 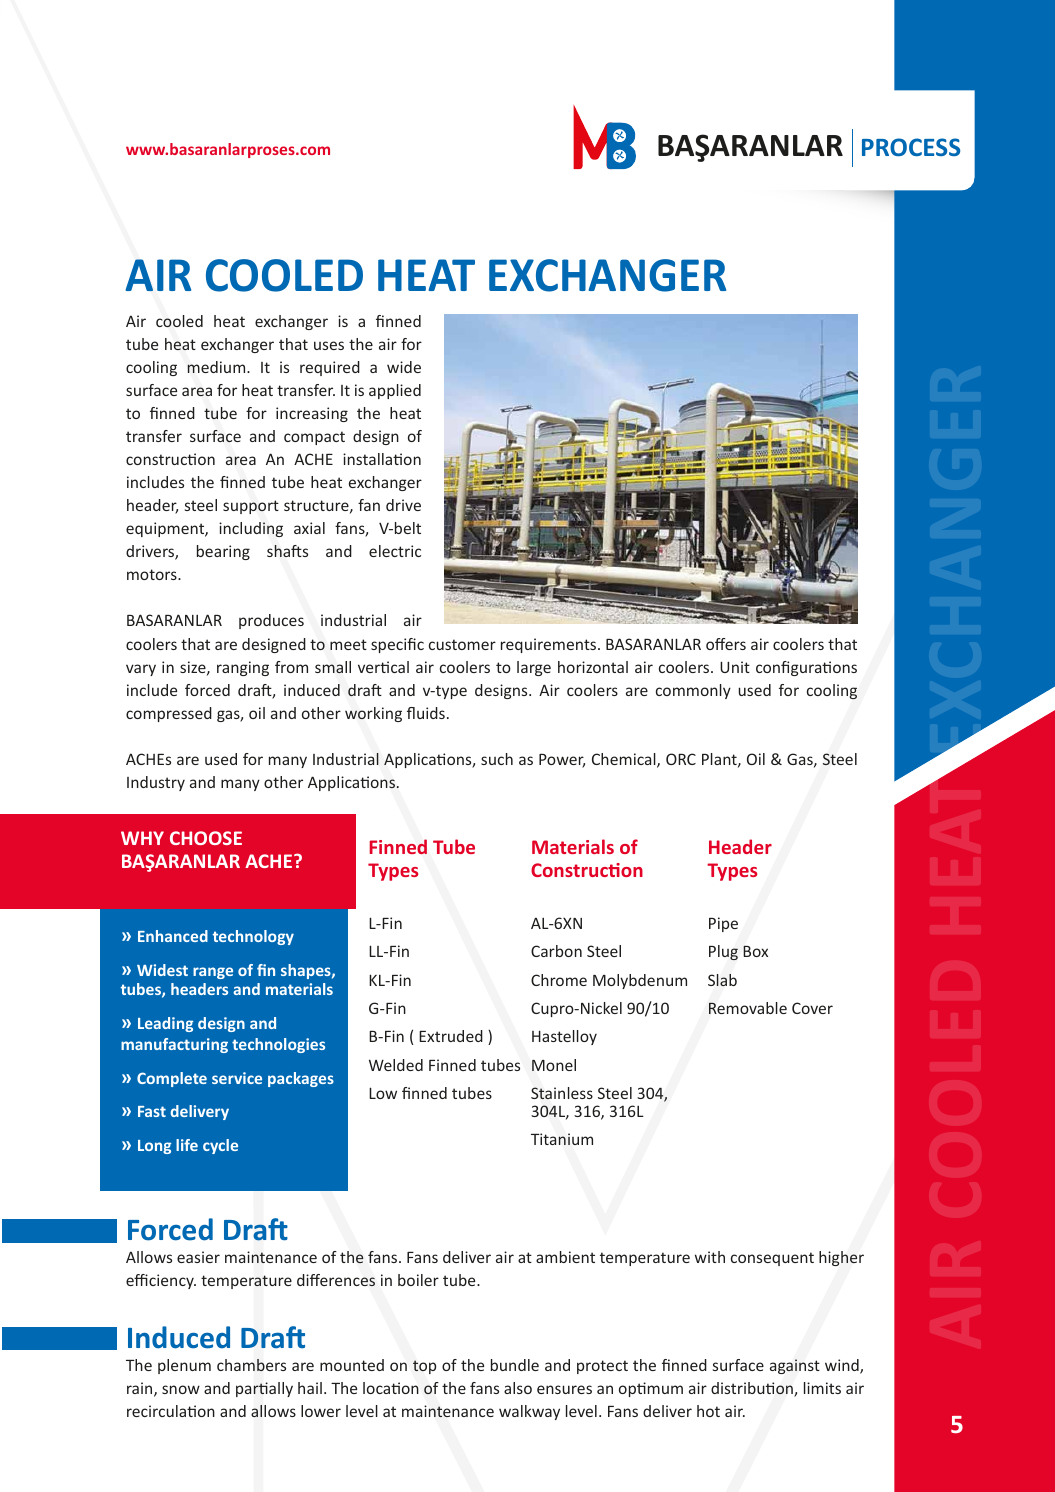 I want to click on commonly, so click(x=693, y=691).
